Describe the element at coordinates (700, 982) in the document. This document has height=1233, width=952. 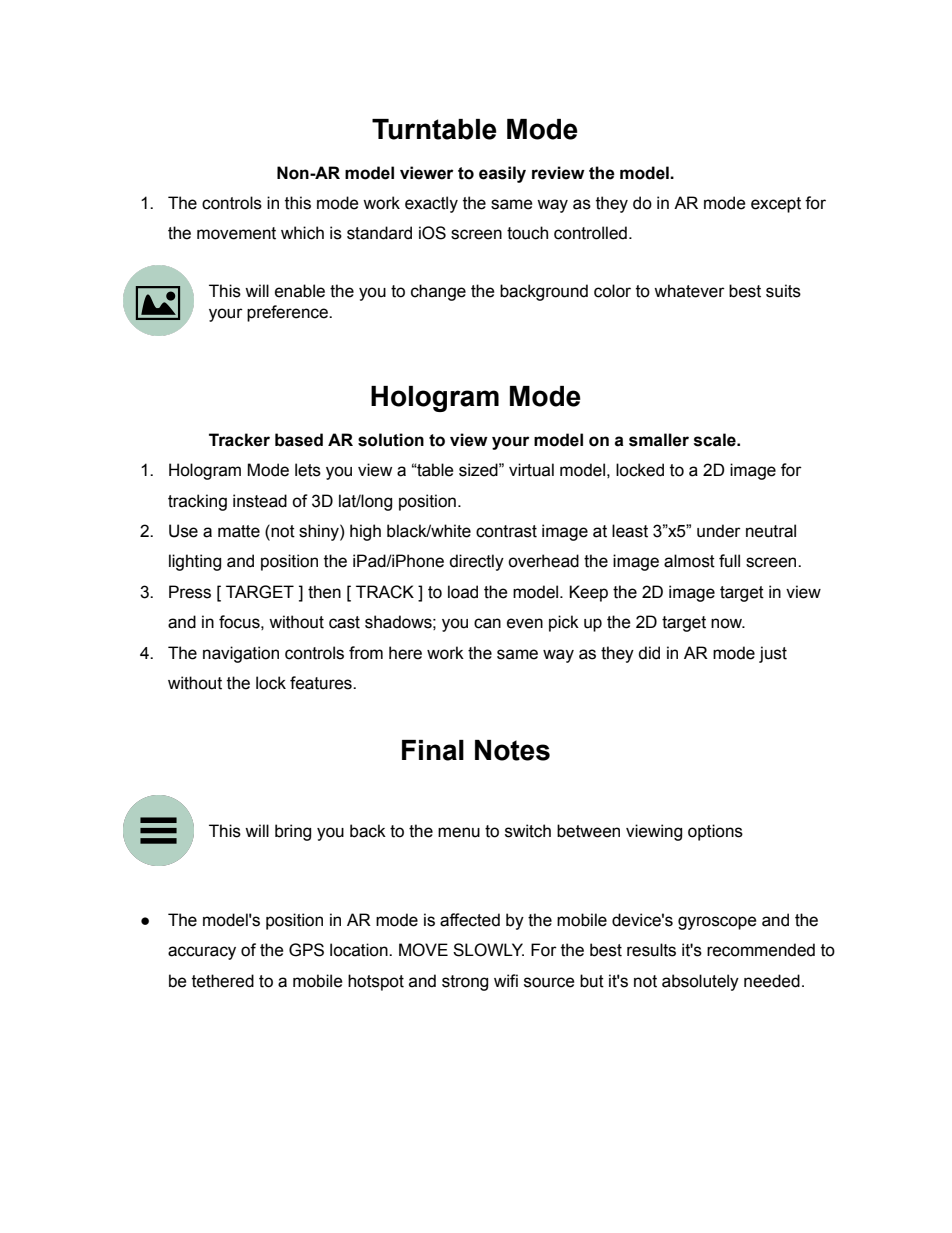
I see `absolutely` at that location.
